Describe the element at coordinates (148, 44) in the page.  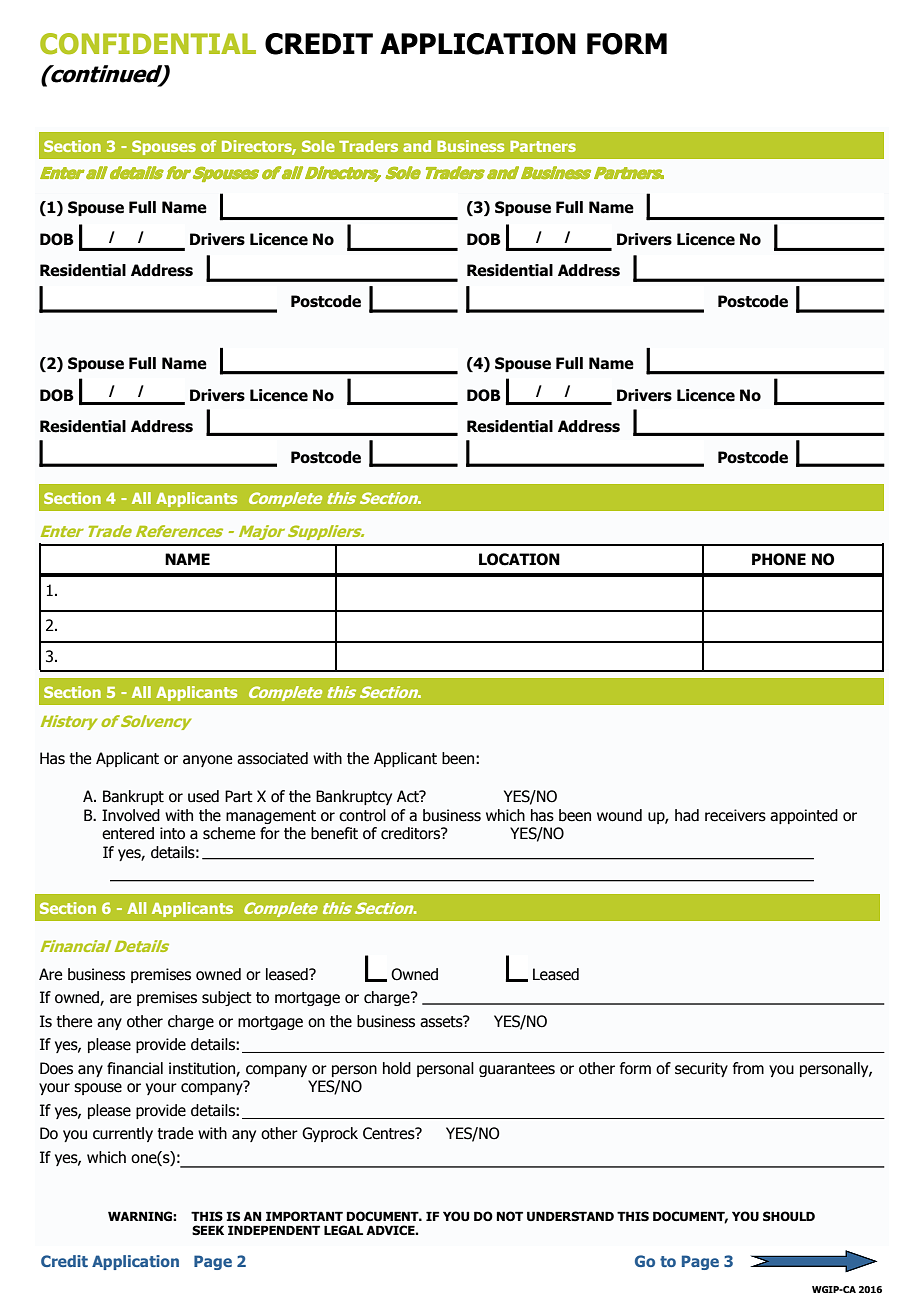
I see `CONFIDENTIAL` at that location.
